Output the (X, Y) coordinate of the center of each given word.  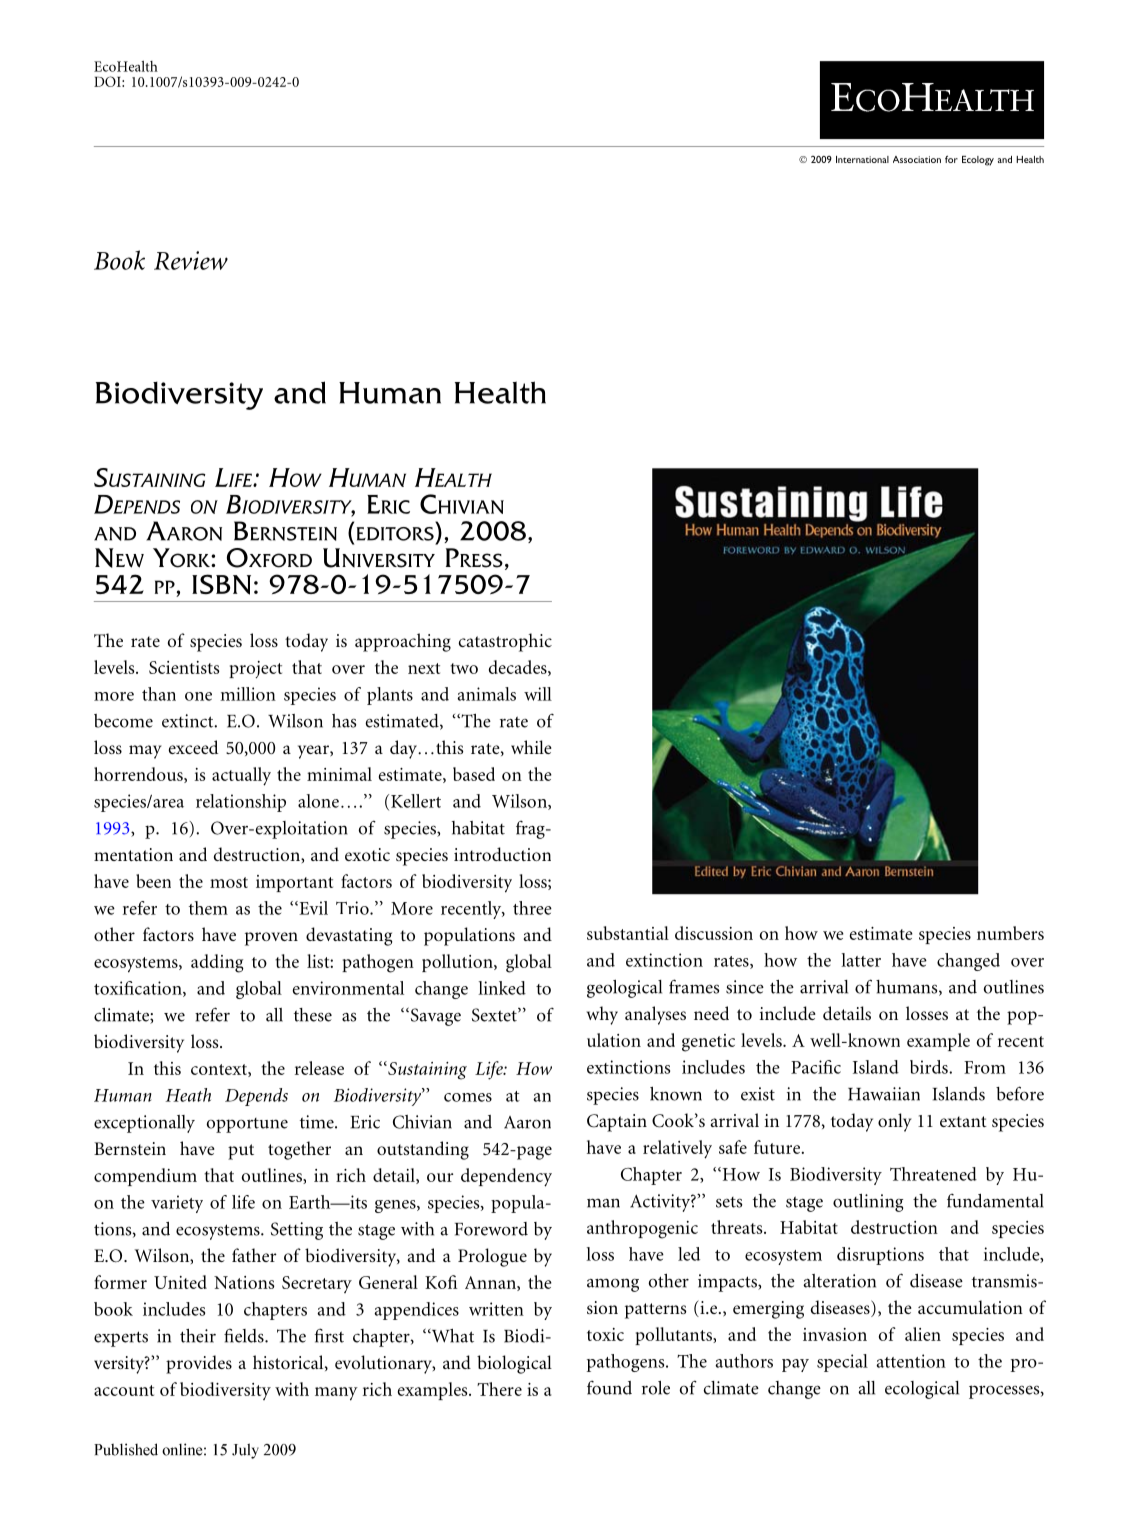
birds (930, 1067)
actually (241, 776)
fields (245, 1336)
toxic (605, 1334)
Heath (188, 1095)
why (602, 1015)
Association (917, 159)
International (862, 159)
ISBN (221, 584)
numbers (1010, 933)
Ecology (978, 161)
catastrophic (505, 642)
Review (191, 260)
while (531, 747)
